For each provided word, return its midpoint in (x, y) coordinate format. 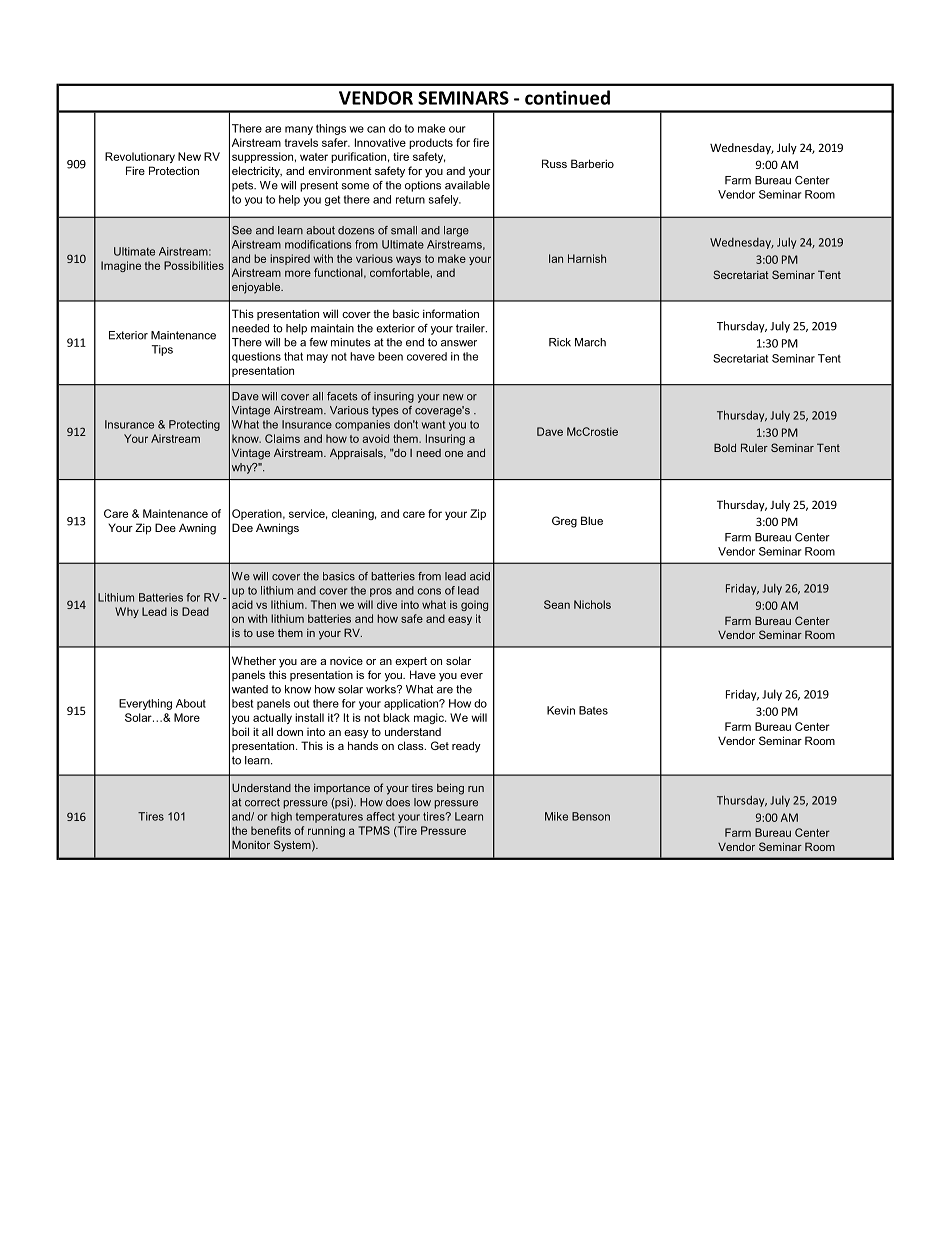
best (242, 703)
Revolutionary (140, 157)
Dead (195, 611)
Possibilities (194, 265)
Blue (592, 520)
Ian (556, 258)
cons (429, 591)
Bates (593, 710)
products (431, 143)
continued (567, 97)
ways (408, 260)
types (385, 411)
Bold (725, 447)
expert (411, 662)
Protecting (194, 425)
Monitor (251, 844)
